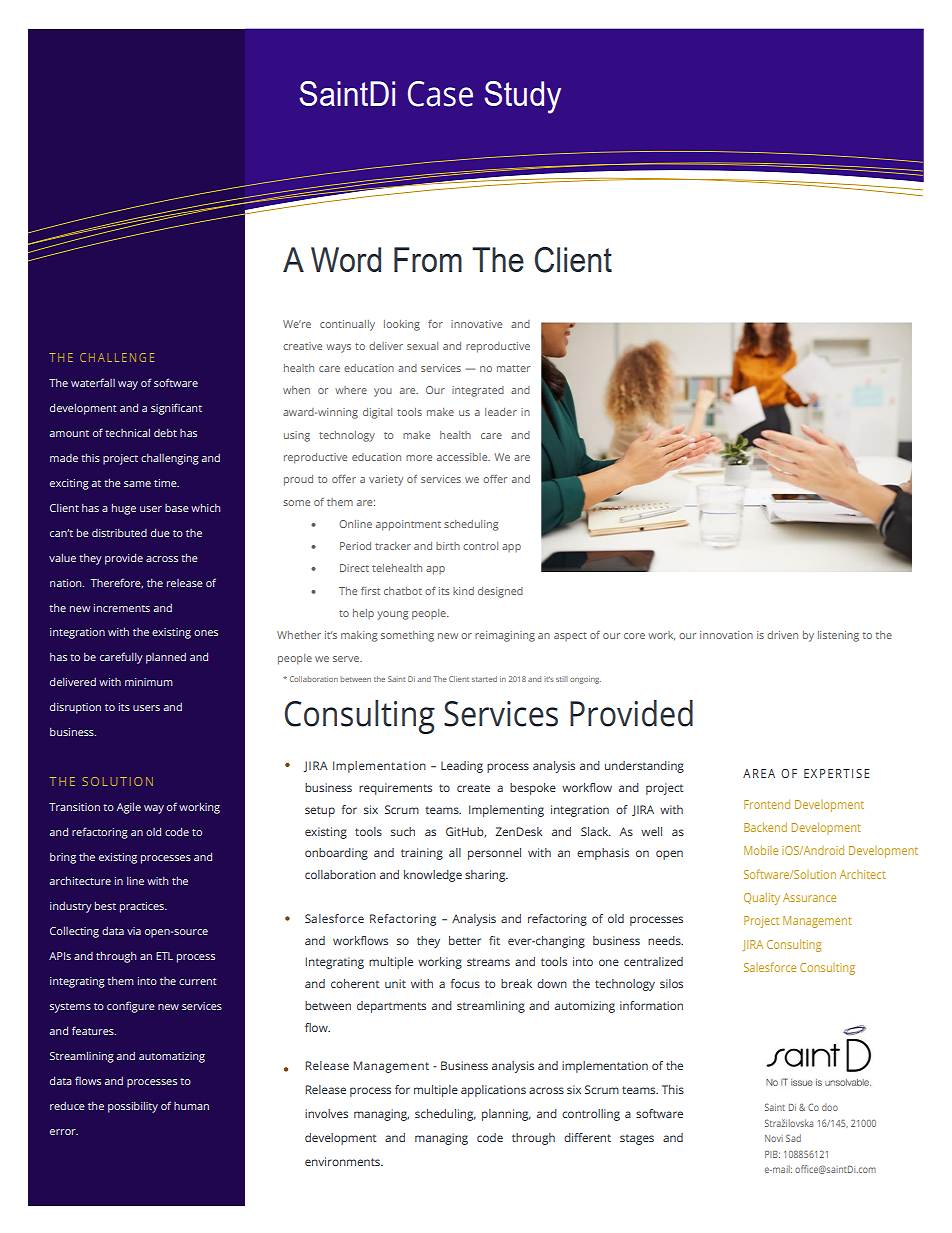  Describe the element at coordinates (463, 457) in the screenshot. I see `accessible` at that location.
